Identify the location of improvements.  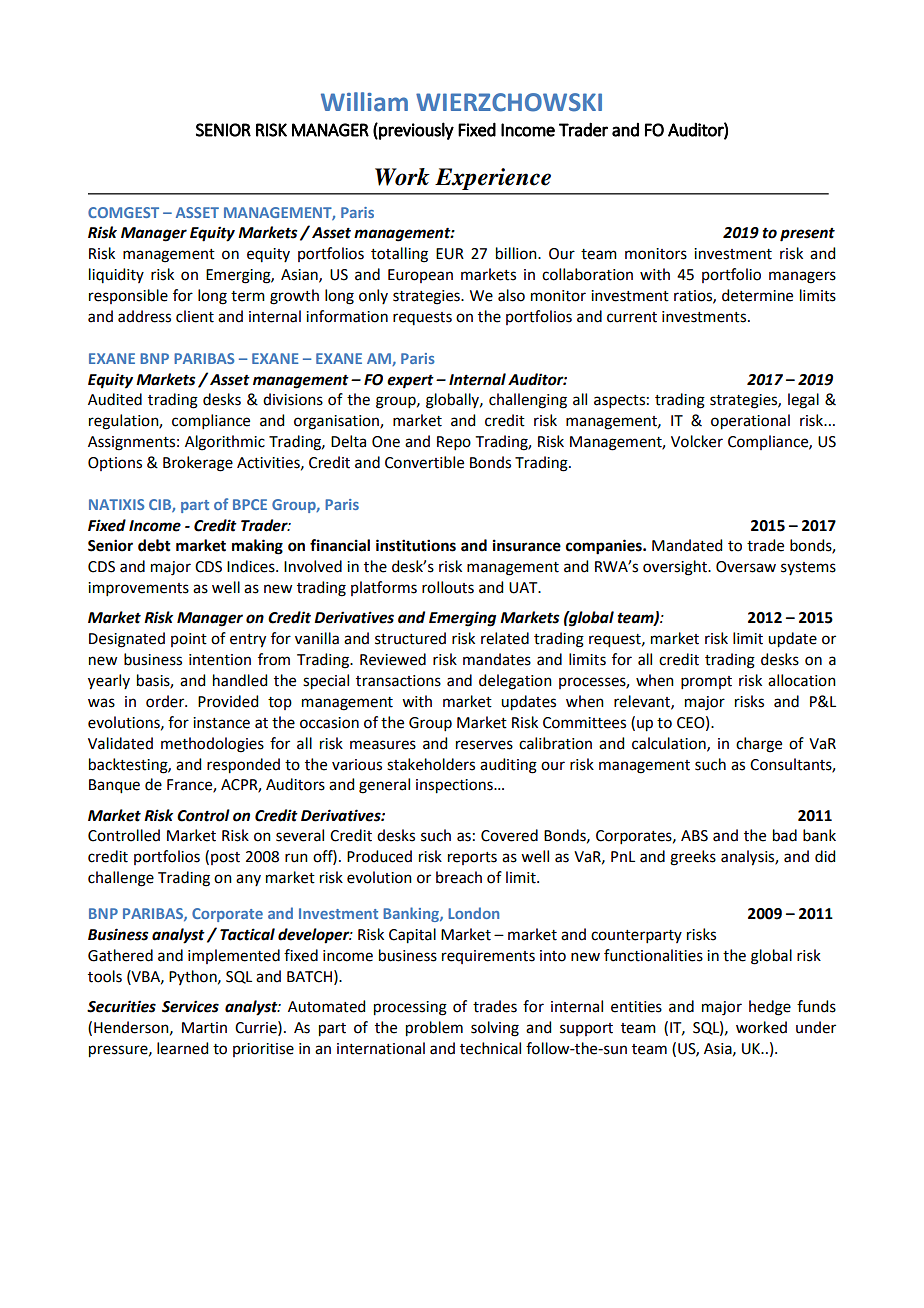
(138, 589).
